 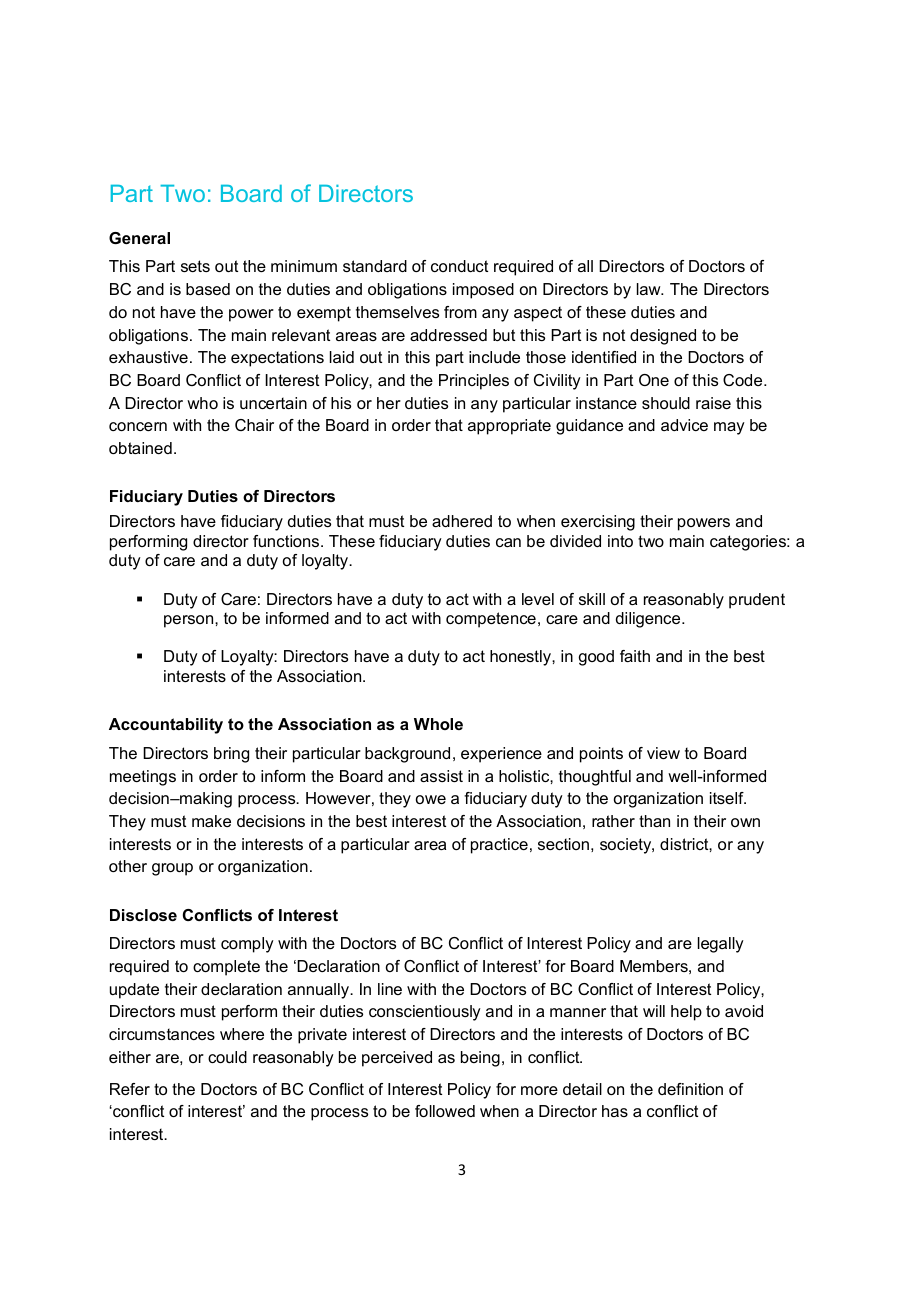 I want to click on law, so click(x=650, y=289).
